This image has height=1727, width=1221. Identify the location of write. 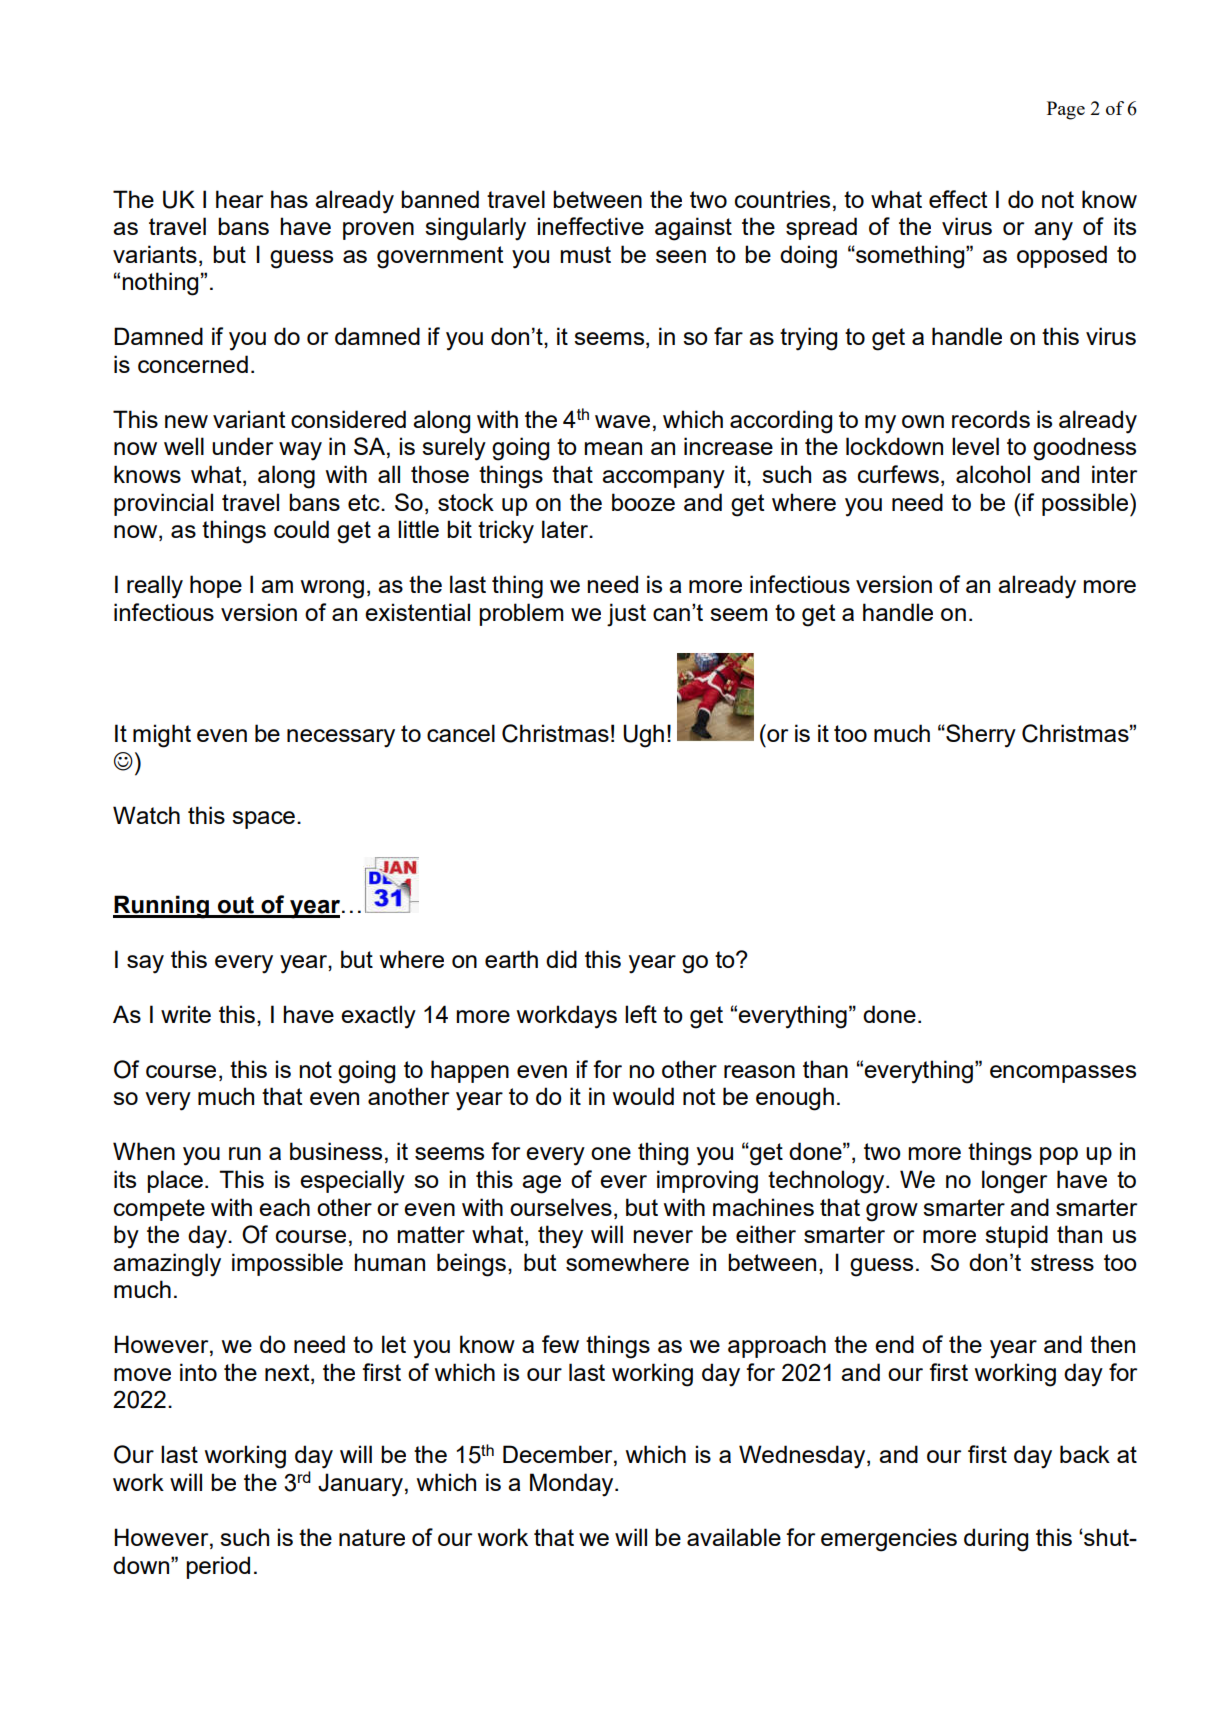
(186, 1014).
